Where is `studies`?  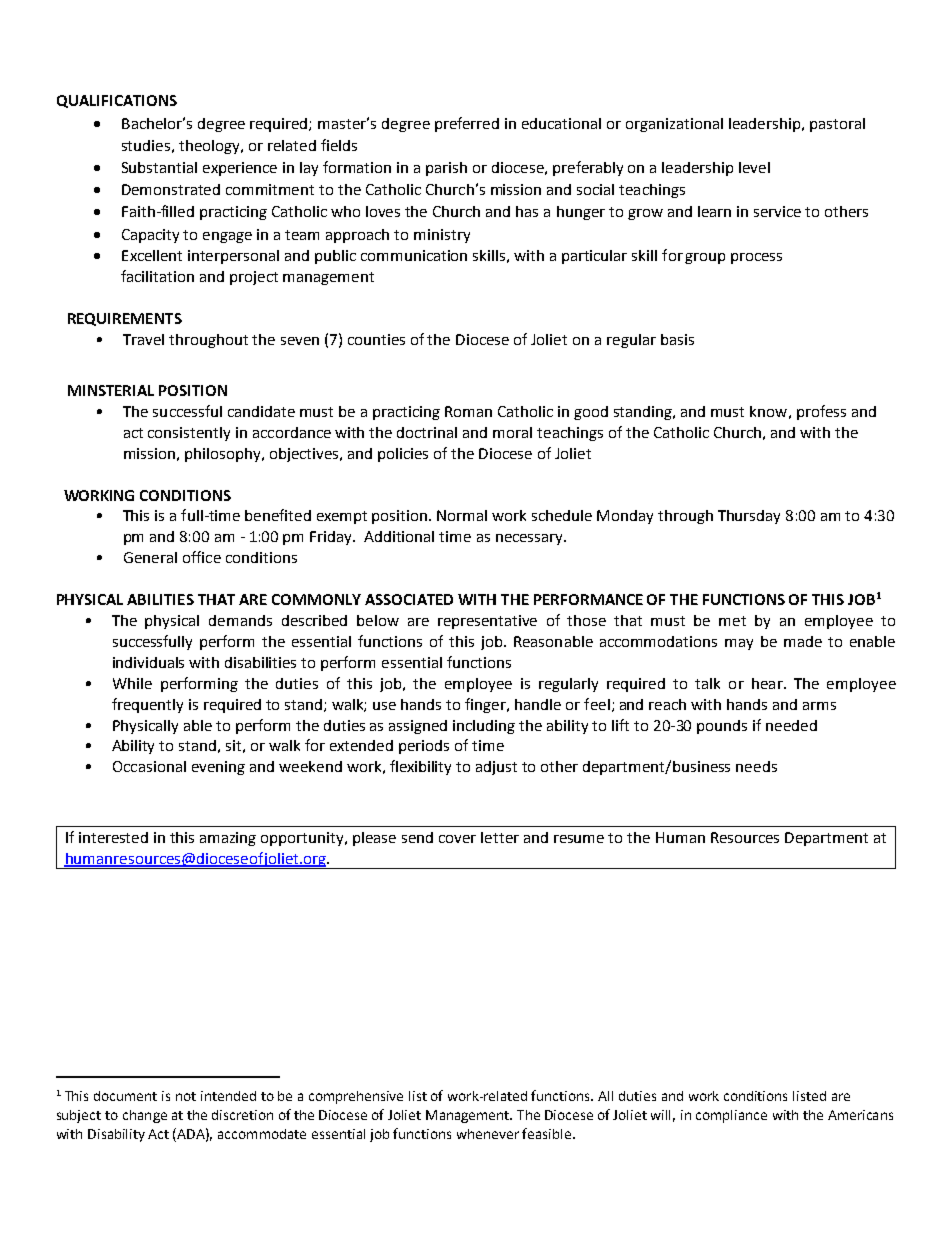
studies is located at coordinates (146, 145).
